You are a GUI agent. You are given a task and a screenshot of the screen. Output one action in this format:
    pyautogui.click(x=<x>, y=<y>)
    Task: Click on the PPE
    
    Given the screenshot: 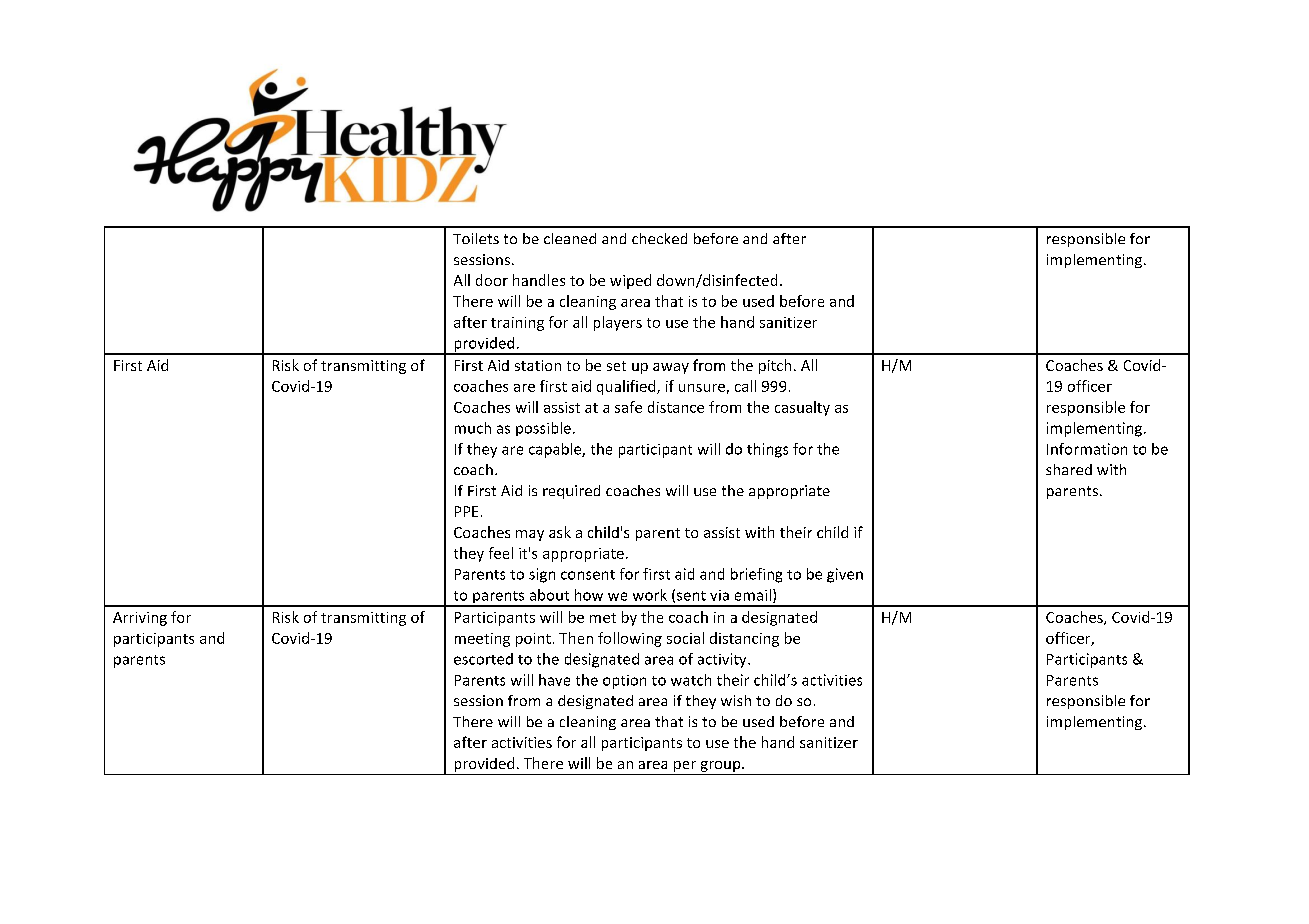 What is the action you would take?
    pyautogui.click(x=466, y=511)
